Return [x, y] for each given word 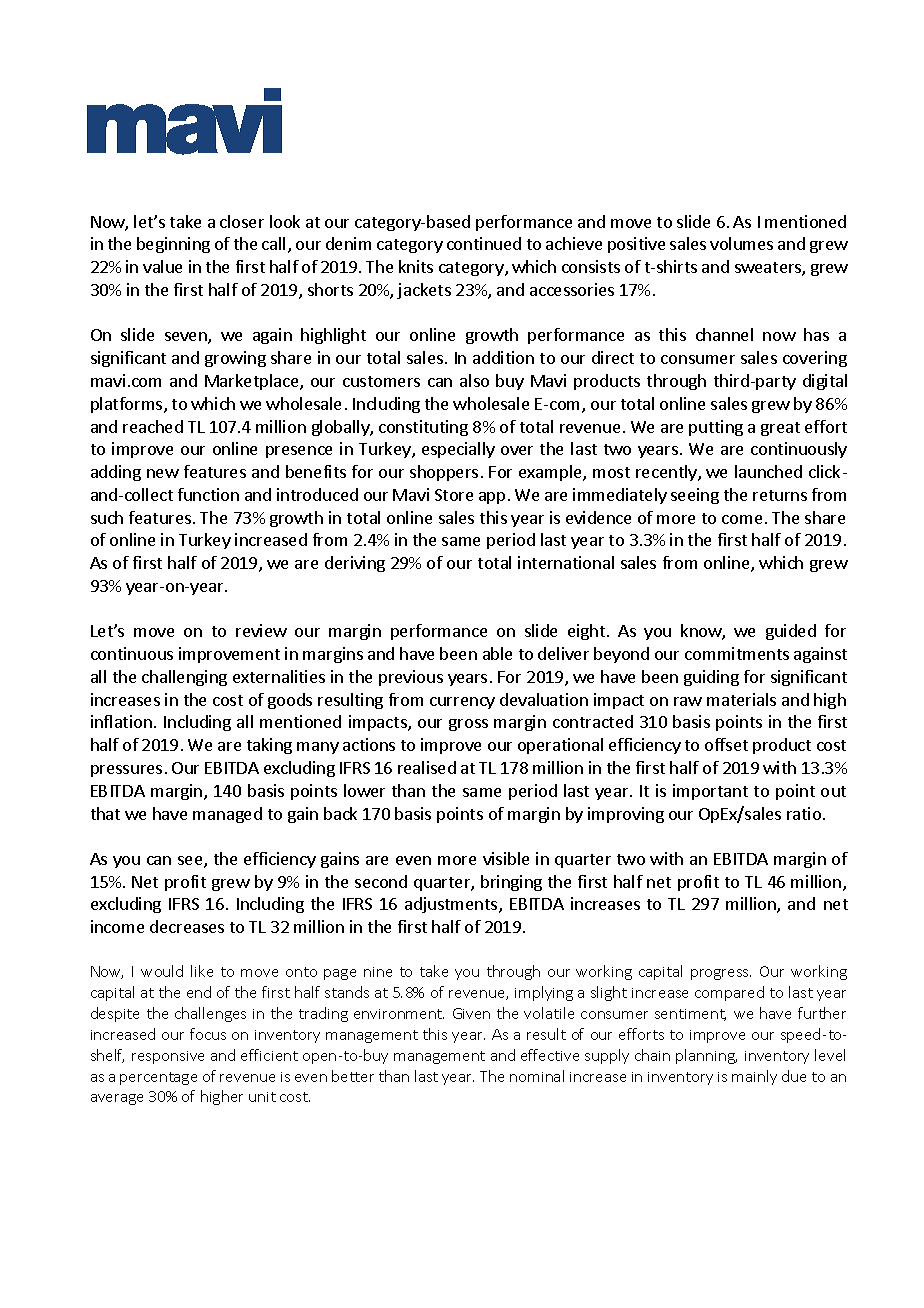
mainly [754, 1077]
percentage [158, 1078]
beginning [173, 245]
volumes [741, 243]
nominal [537, 1076]
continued [484, 243]
